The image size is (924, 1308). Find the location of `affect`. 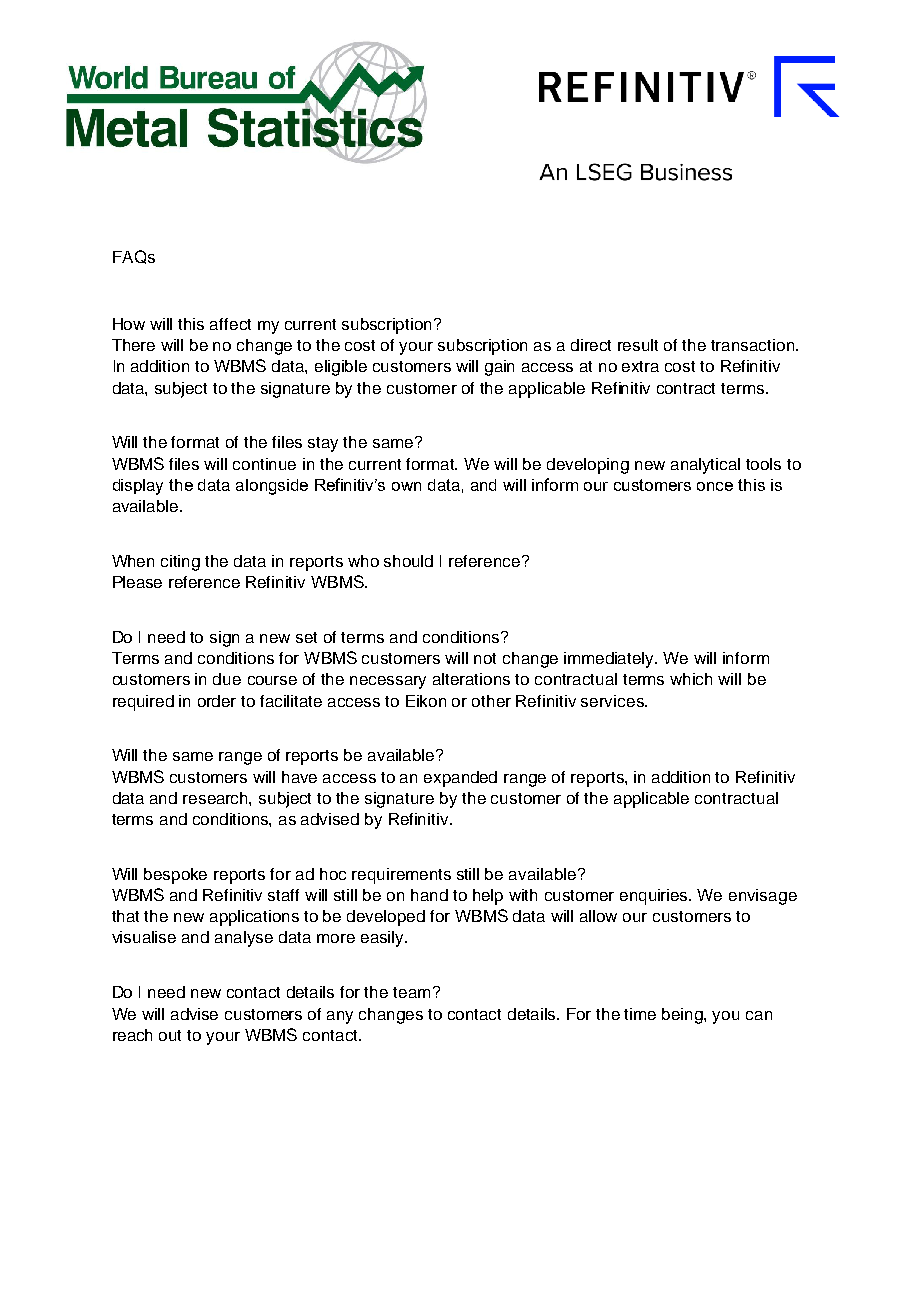

affect is located at coordinates (230, 324).
